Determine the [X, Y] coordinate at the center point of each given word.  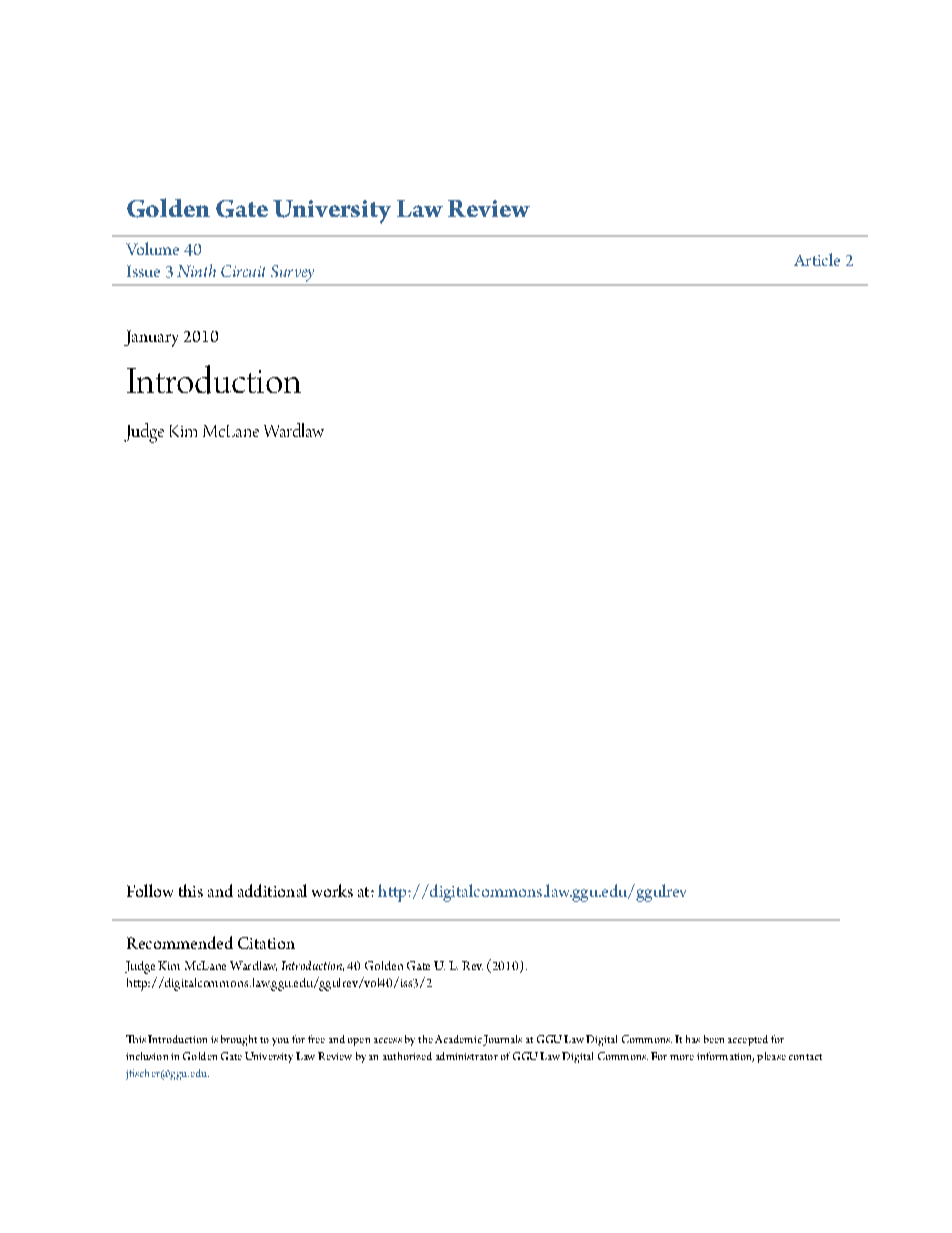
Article [817, 259]
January [151, 338]
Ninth [196, 270]
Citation [266, 943]
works [332, 890]
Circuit [243, 271]
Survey [292, 275]
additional [272, 890]
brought [239, 1040]
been [714, 1039]
